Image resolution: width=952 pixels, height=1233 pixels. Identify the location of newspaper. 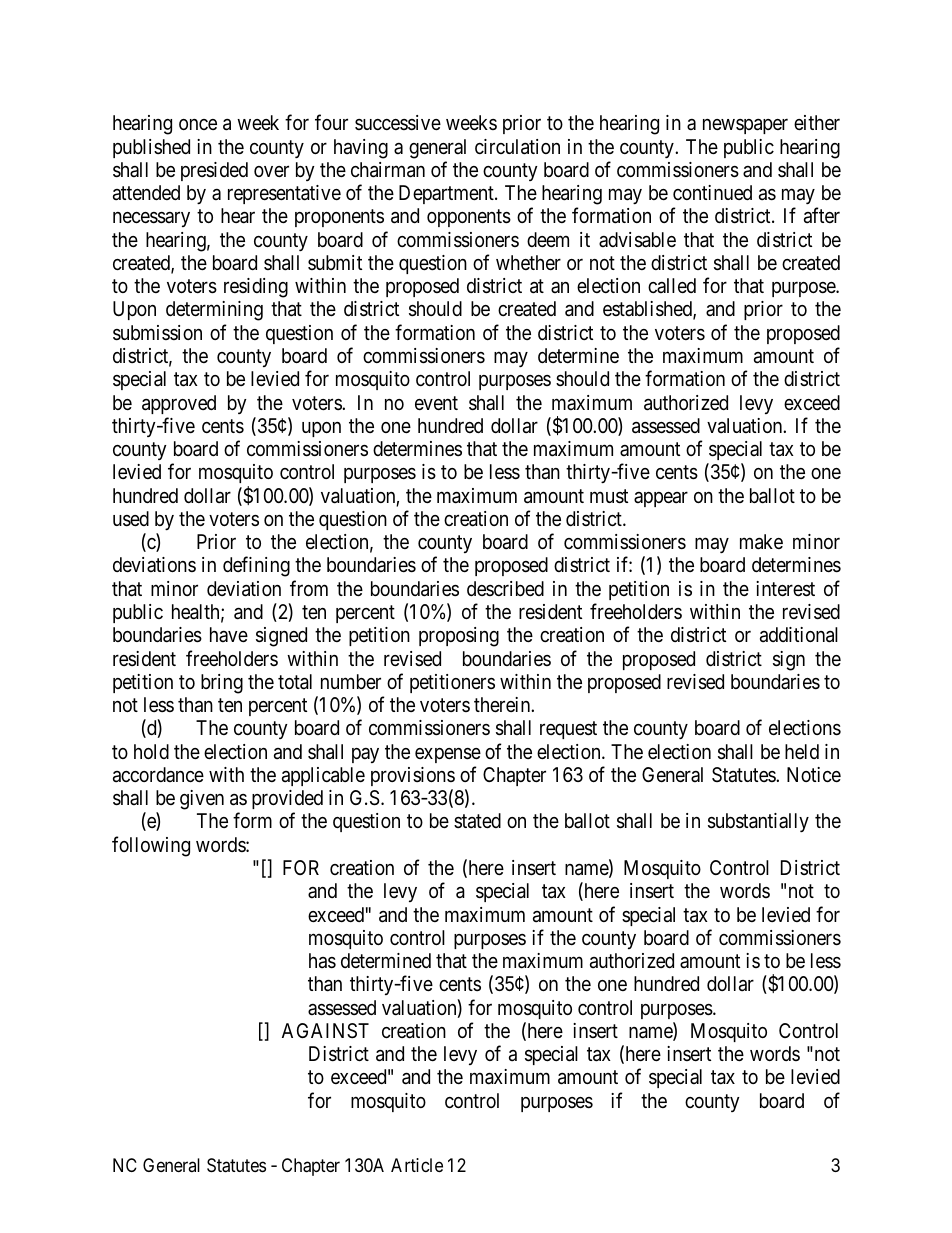
(745, 126).
